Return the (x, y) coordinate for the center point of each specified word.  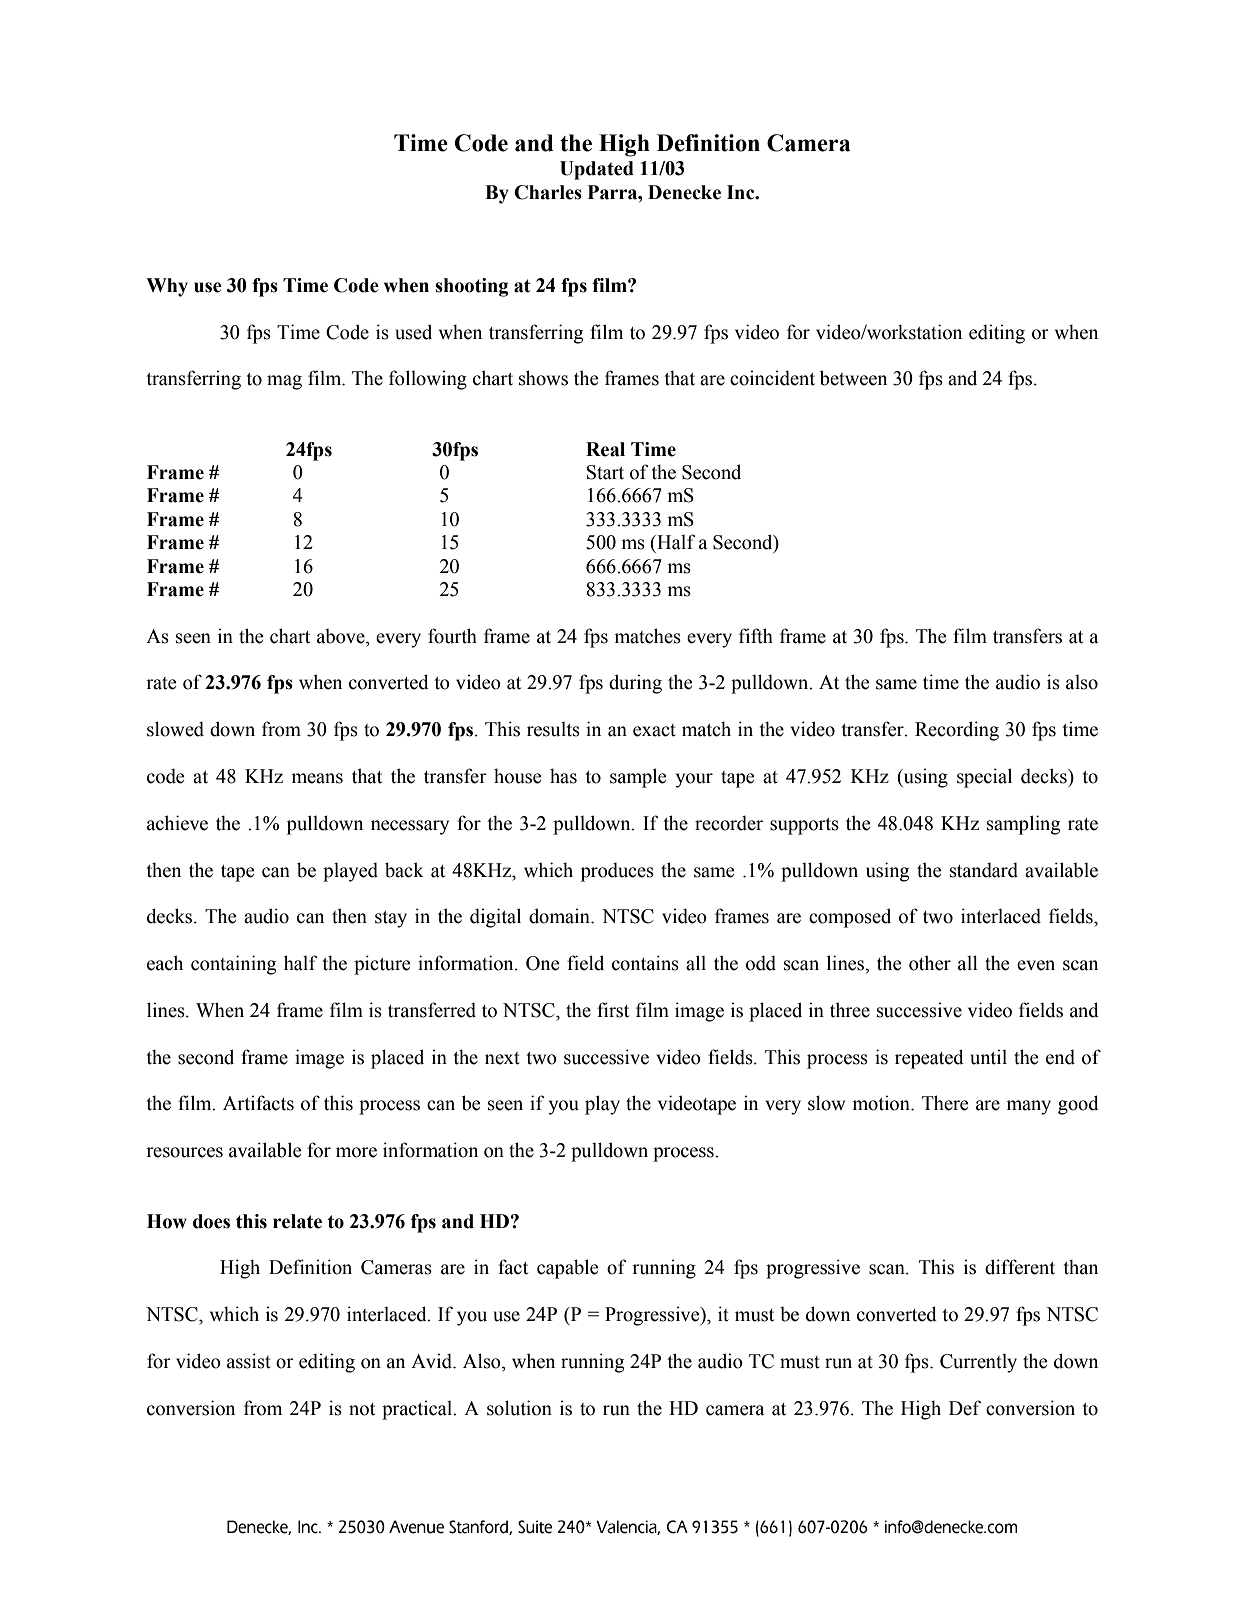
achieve (177, 823)
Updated (597, 170)
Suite (535, 1527)
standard (984, 870)
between (853, 378)
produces (617, 872)
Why (167, 287)
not (362, 1409)
